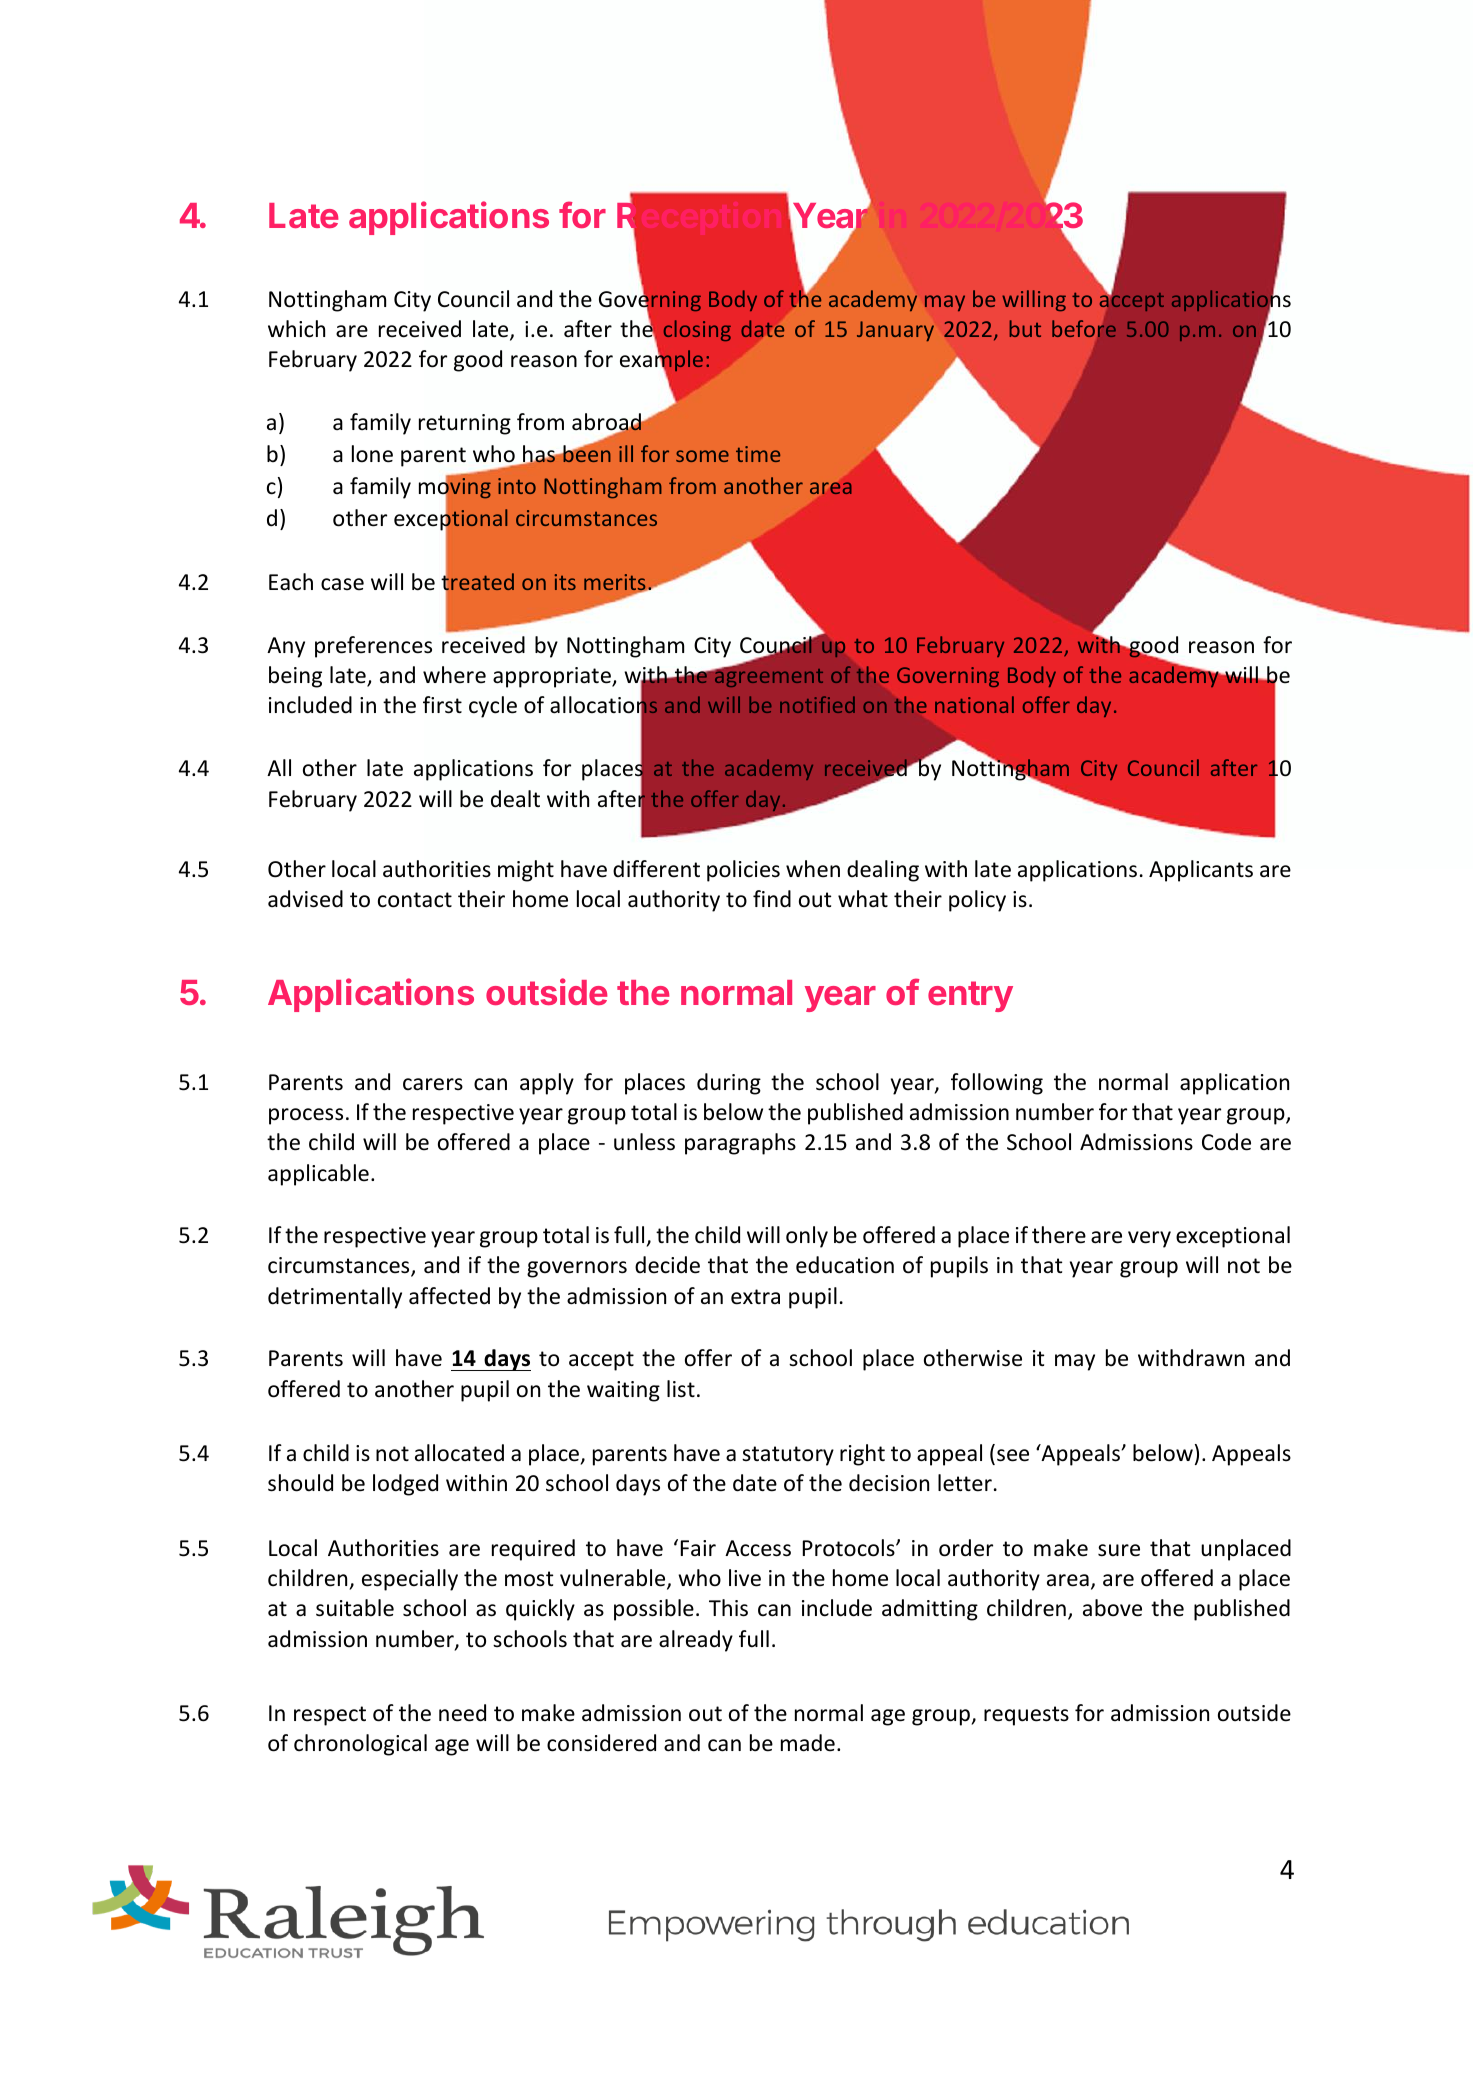  I want to click on returning, so click(465, 424).
